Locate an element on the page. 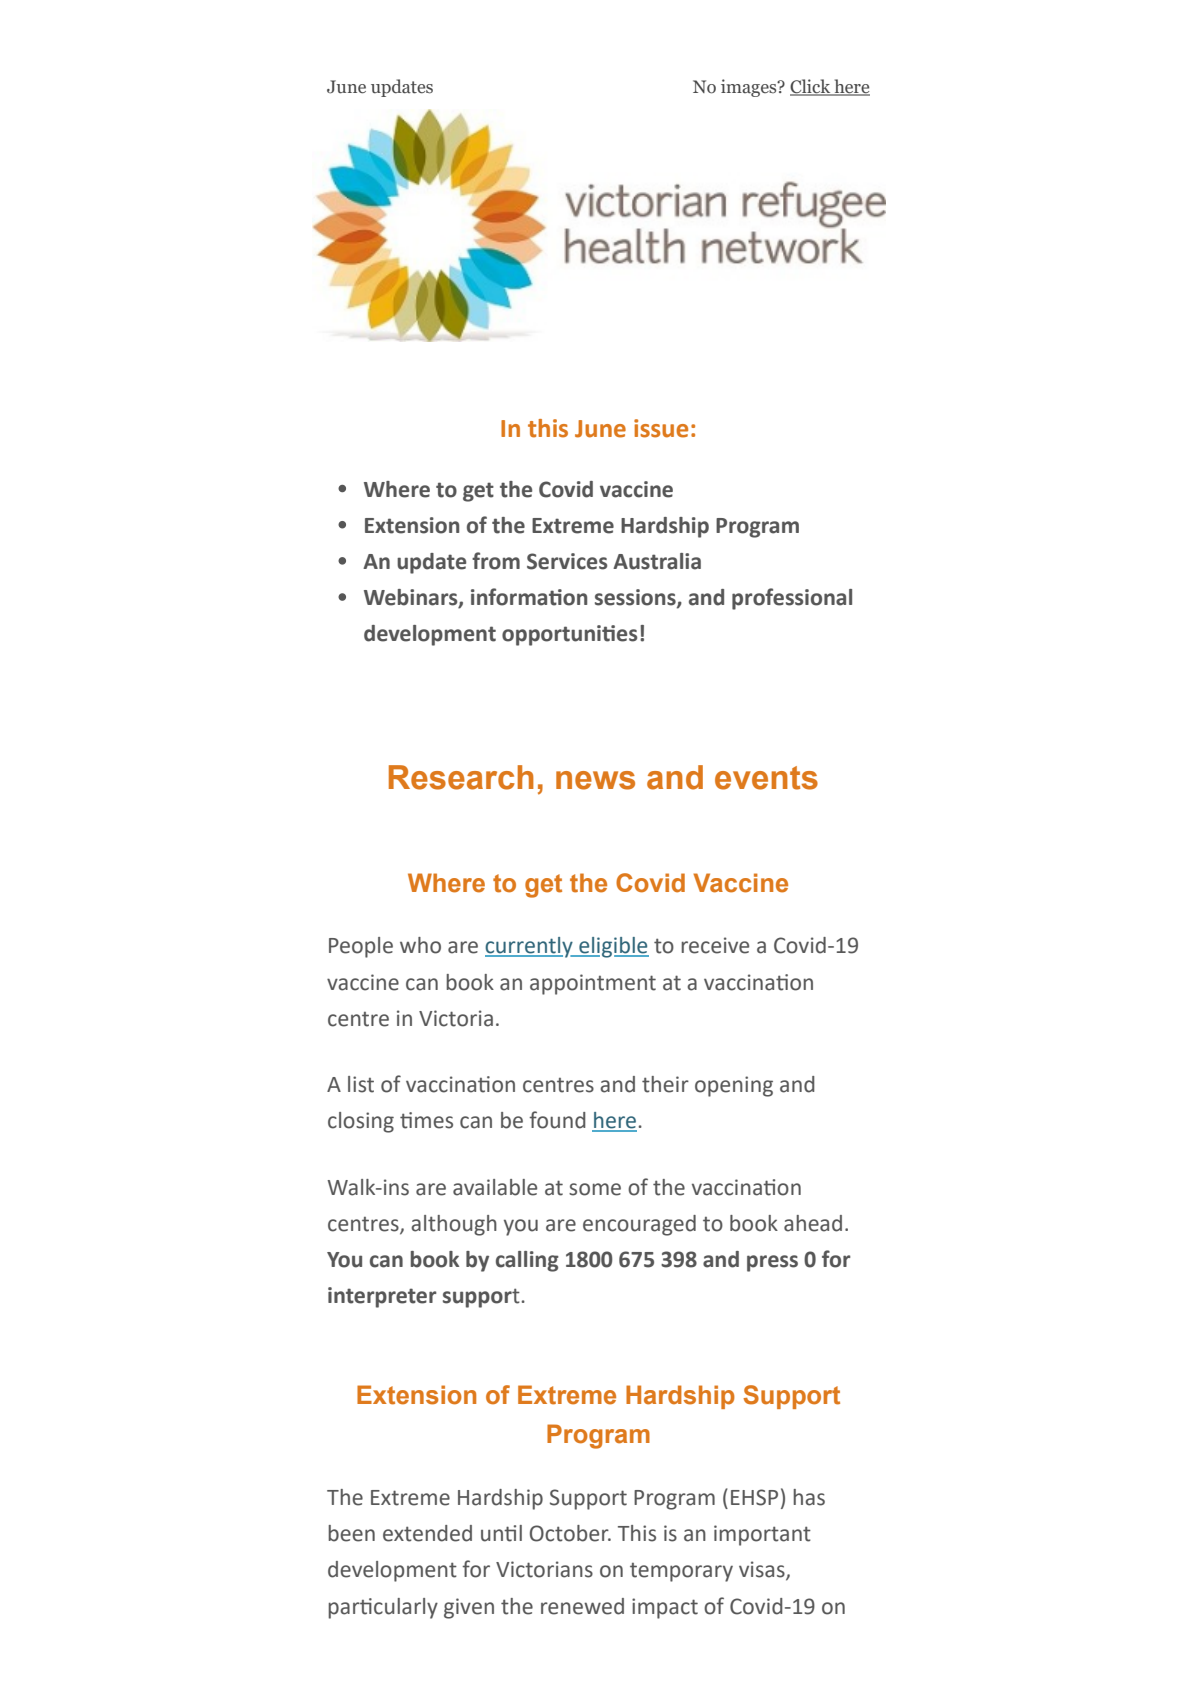 This image has width=1195, height=1691. who is located at coordinates (420, 945).
